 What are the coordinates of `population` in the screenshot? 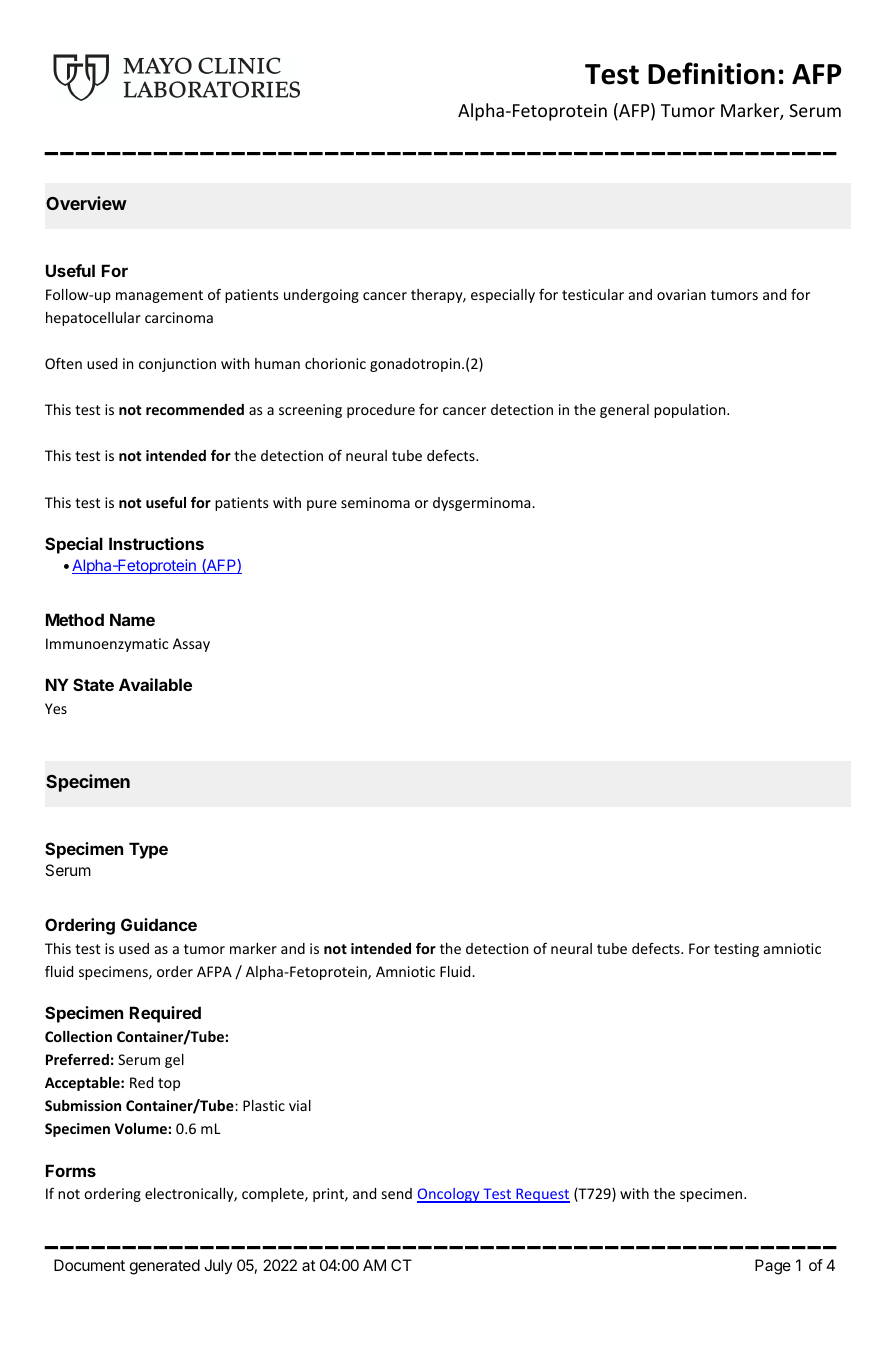 It's located at (691, 411).
